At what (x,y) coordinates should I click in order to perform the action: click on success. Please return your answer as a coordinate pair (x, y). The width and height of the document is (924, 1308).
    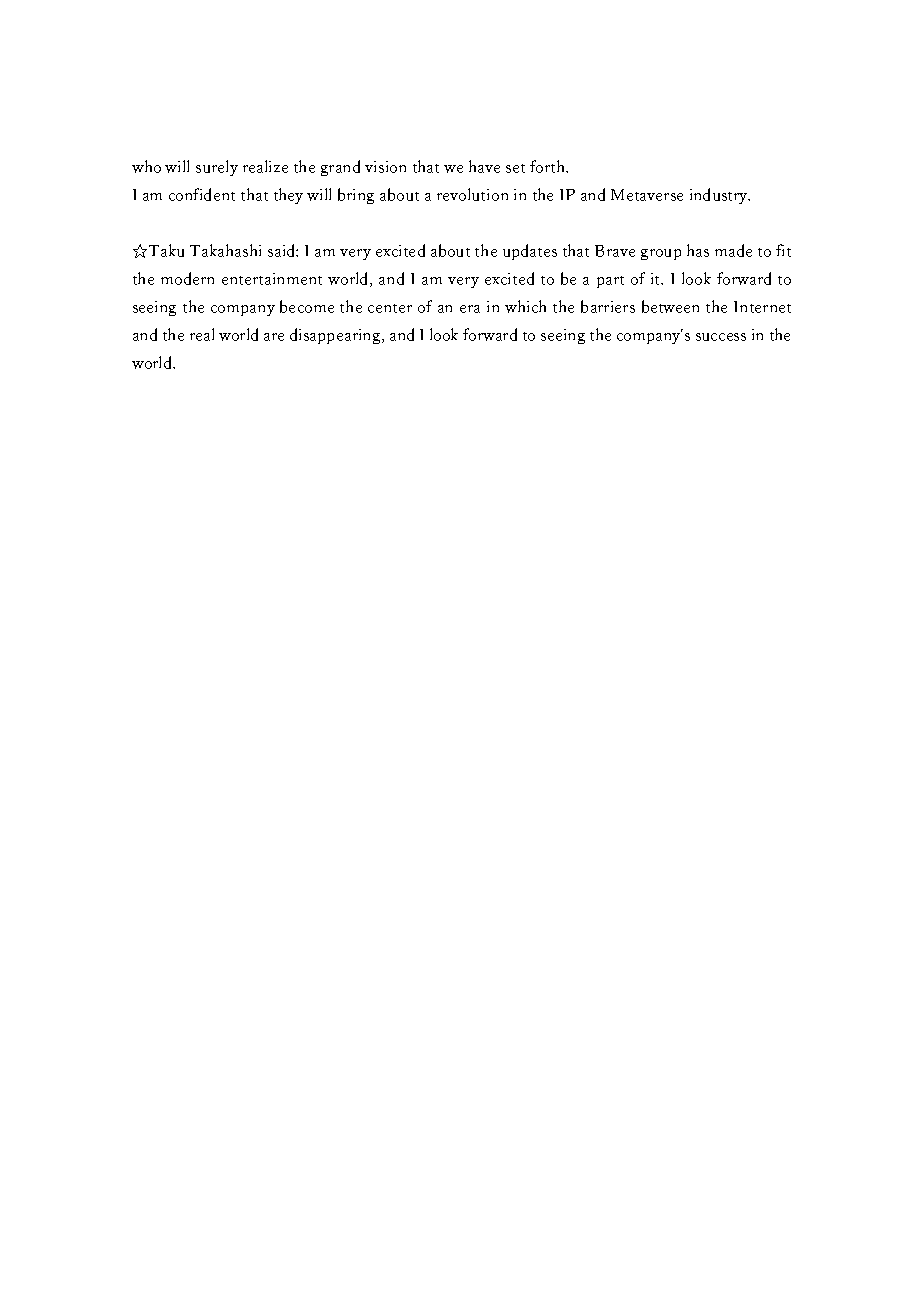
    Looking at the image, I should click on (721, 337).
